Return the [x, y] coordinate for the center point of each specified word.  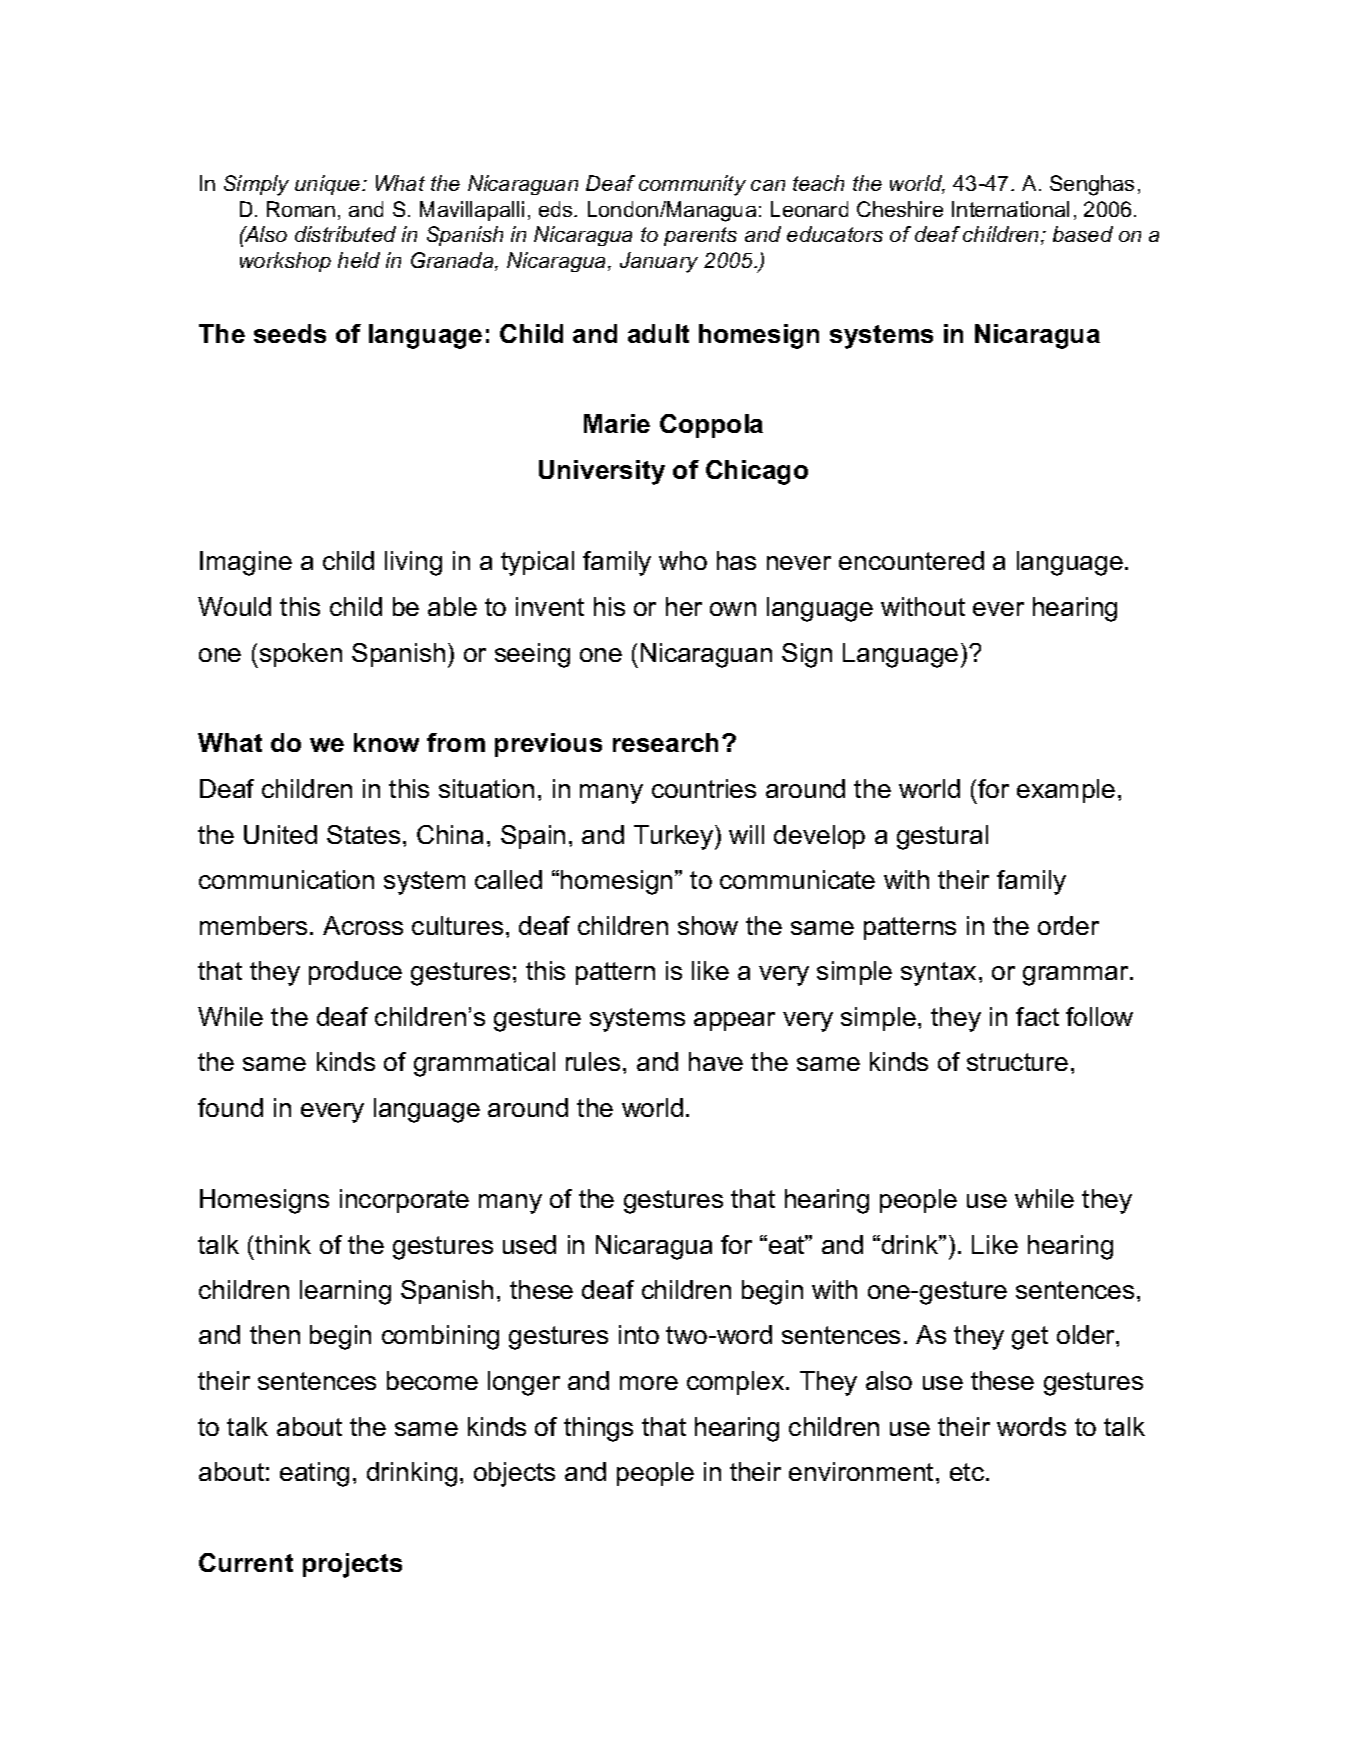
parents [700, 236]
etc [968, 1472]
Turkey [675, 837]
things [598, 1429]
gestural [942, 837]
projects [352, 1565]
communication [286, 879]
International [1010, 209]
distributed [345, 234]
